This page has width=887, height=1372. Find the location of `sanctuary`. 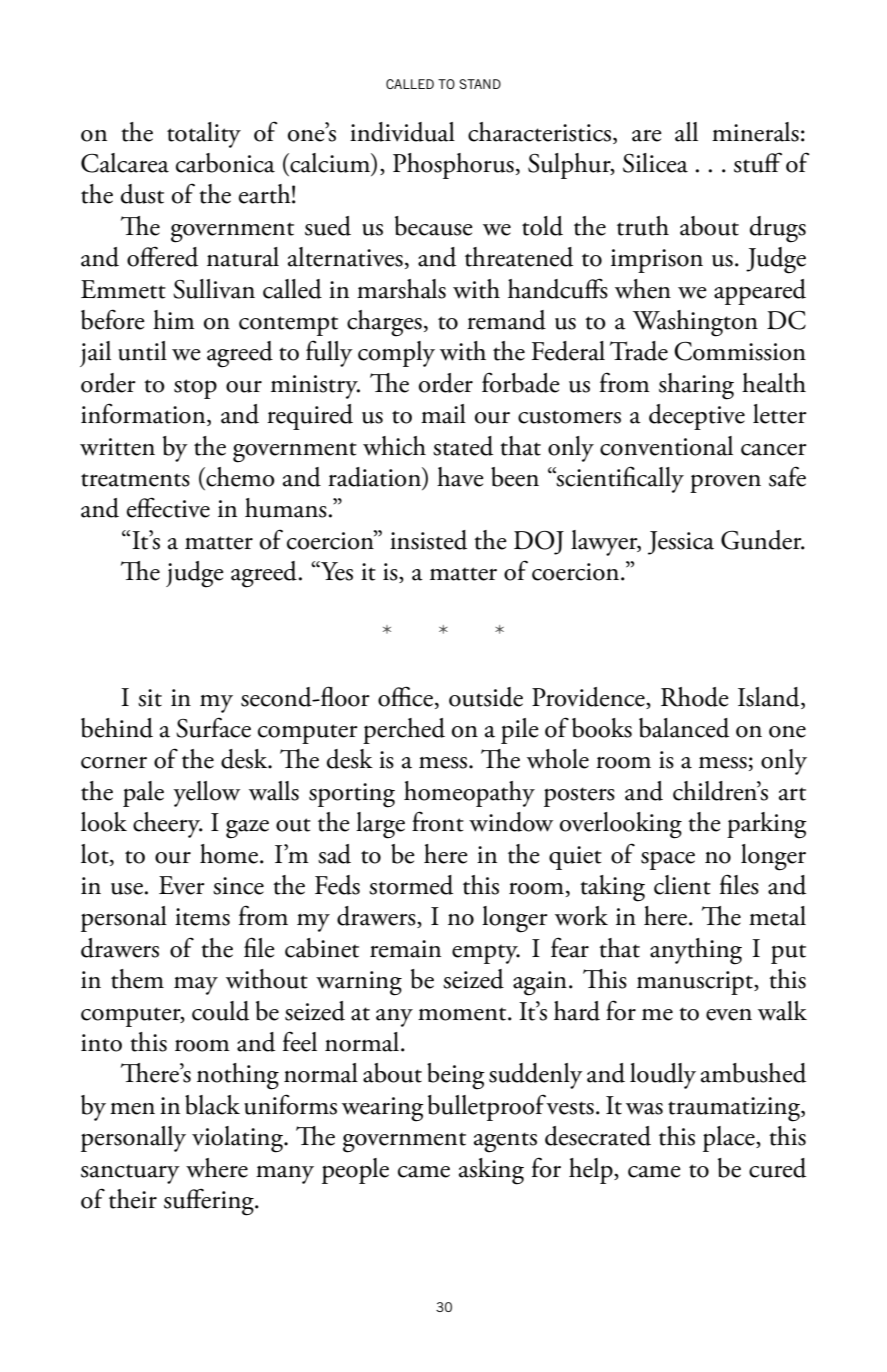

sanctuary is located at coordinates (130, 1174).
